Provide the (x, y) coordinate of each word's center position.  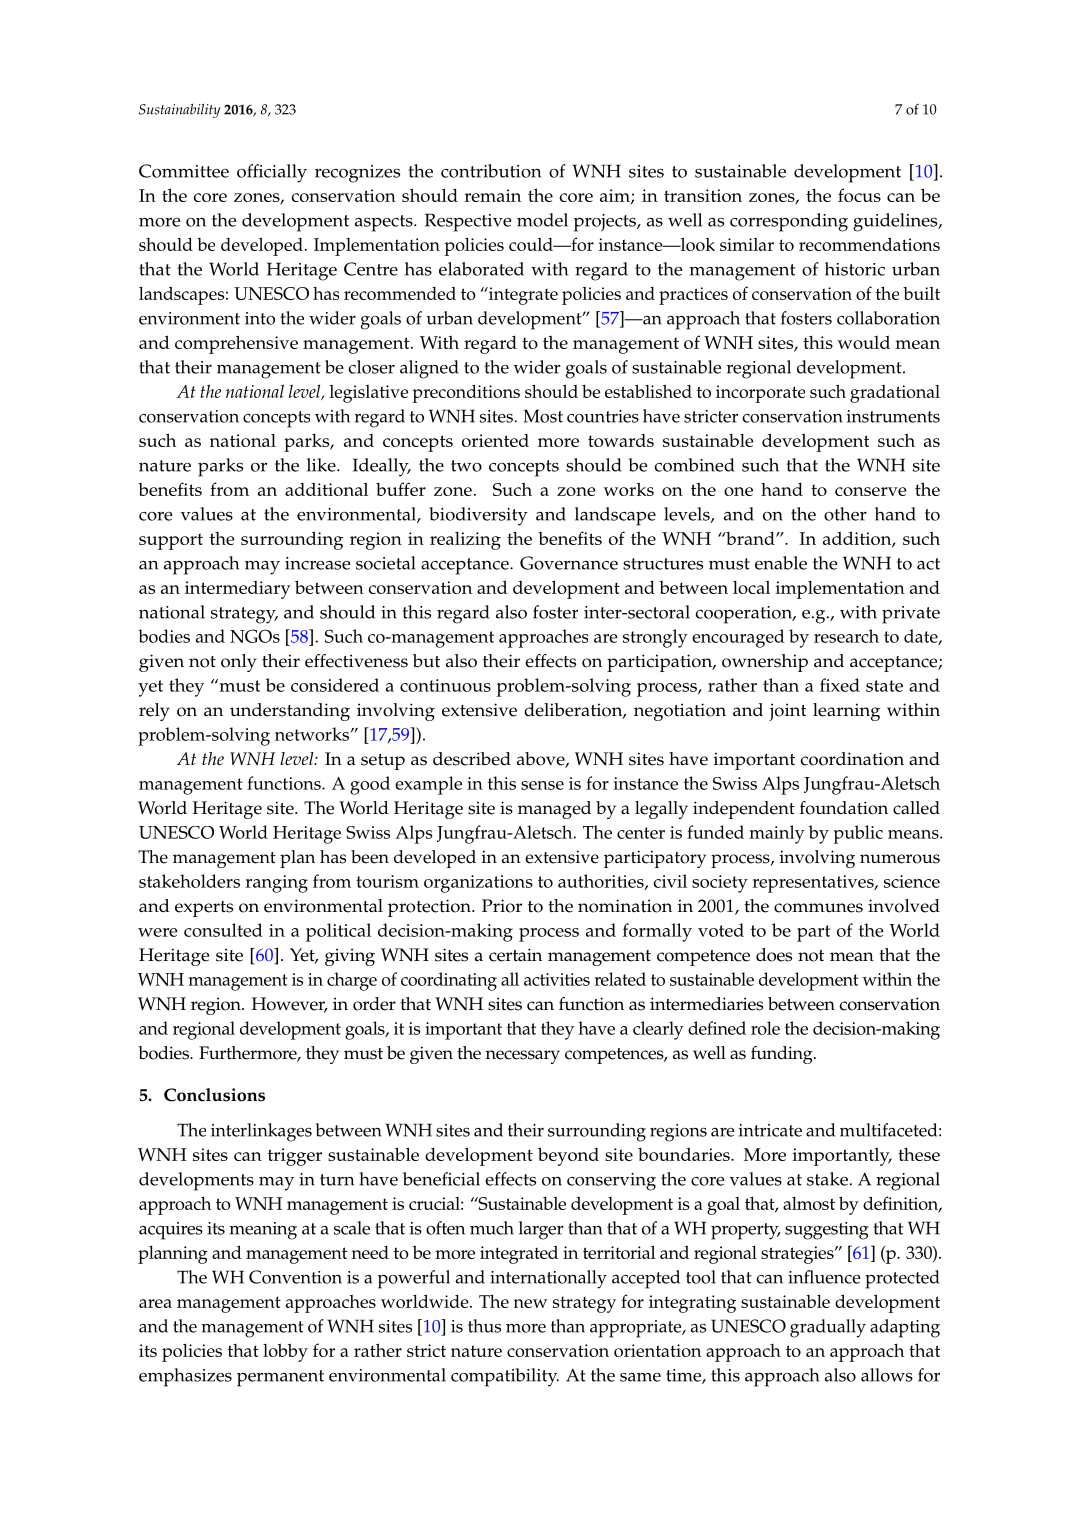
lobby (285, 1352)
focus (859, 195)
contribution (491, 171)
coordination (852, 759)
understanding (290, 712)
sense (542, 785)
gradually (828, 1328)
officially (272, 173)
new (530, 1303)
